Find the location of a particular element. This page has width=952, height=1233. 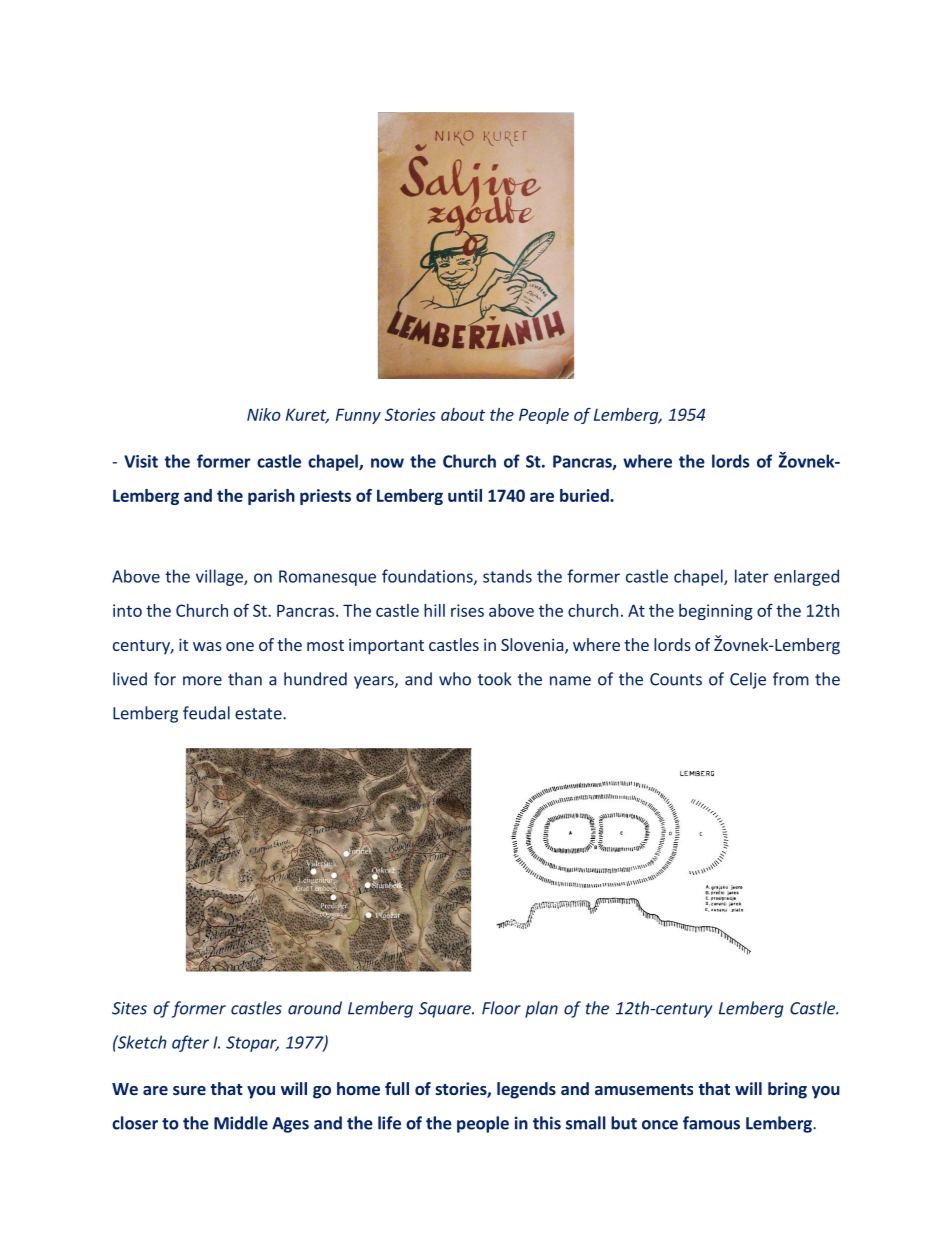

buried is located at coordinates (585, 495).
